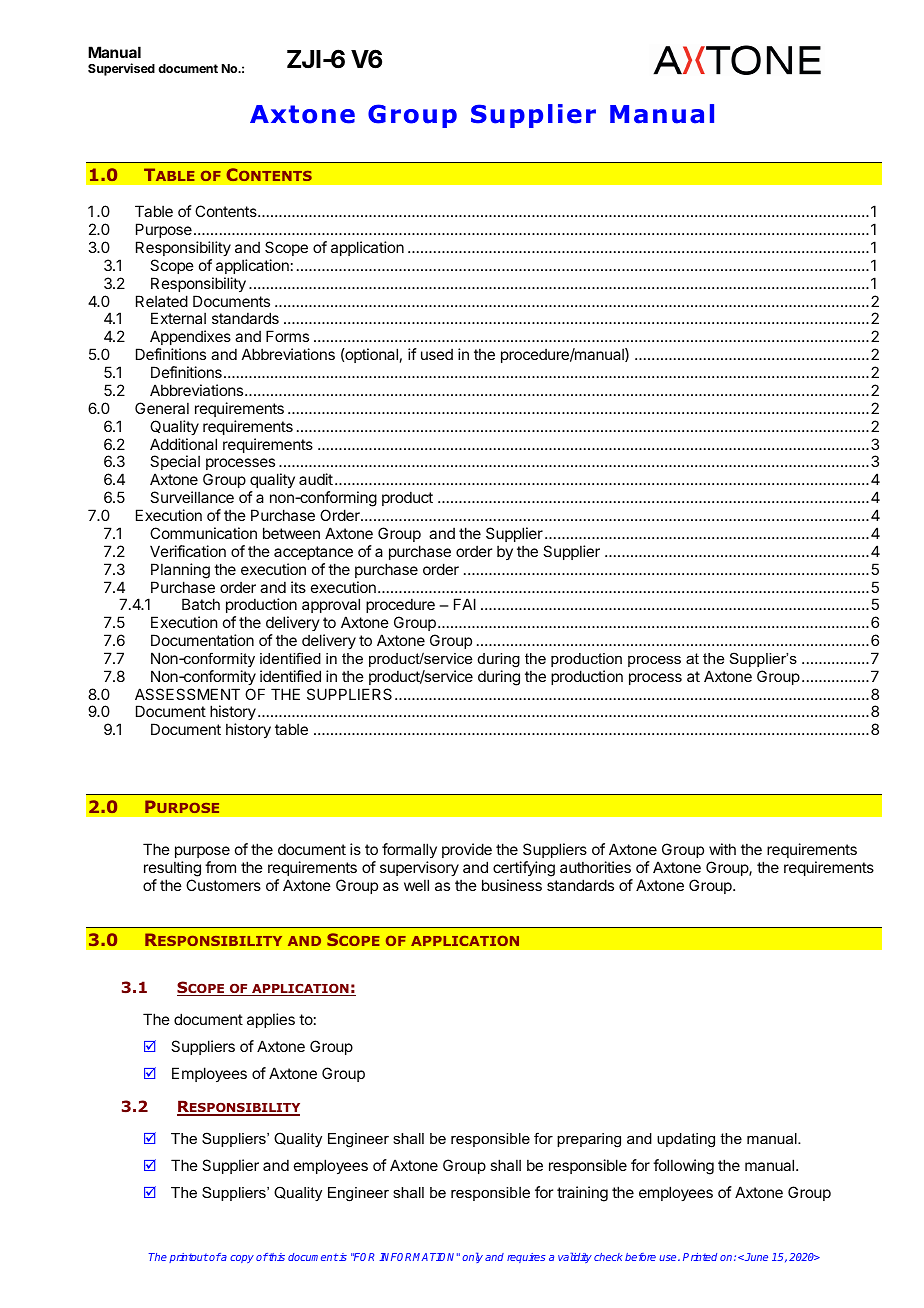  What do you see at coordinates (162, 408) in the image?
I see `General` at bounding box center [162, 408].
